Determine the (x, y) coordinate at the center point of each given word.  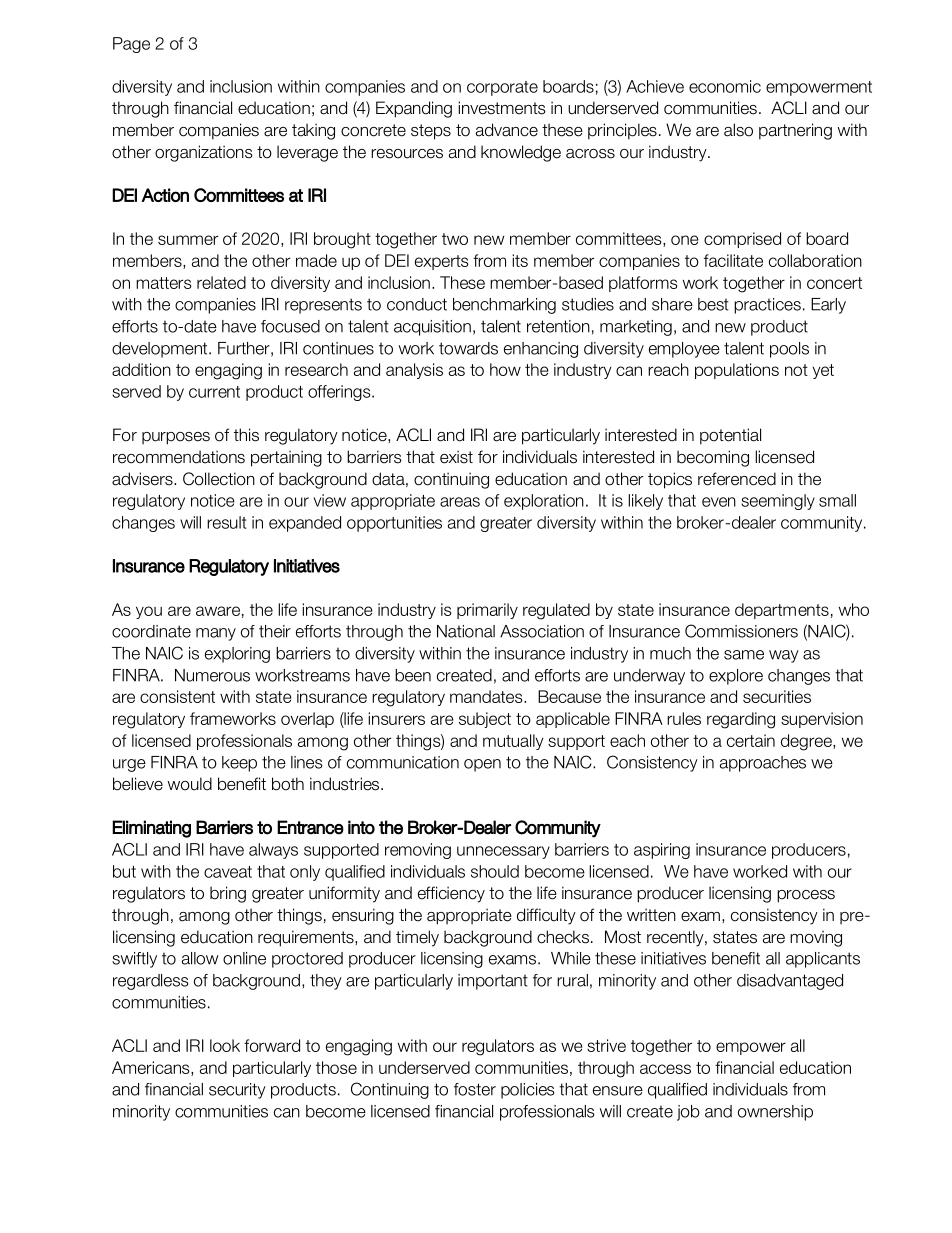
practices (767, 306)
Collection (219, 479)
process (806, 896)
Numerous (212, 675)
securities (777, 696)
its (520, 260)
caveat (228, 872)
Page (131, 45)
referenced (737, 479)
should (495, 871)
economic (725, 86)
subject (485, 720)
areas (460, 502)
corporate (502, 88)
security (237, 1091)
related (221, 282)
